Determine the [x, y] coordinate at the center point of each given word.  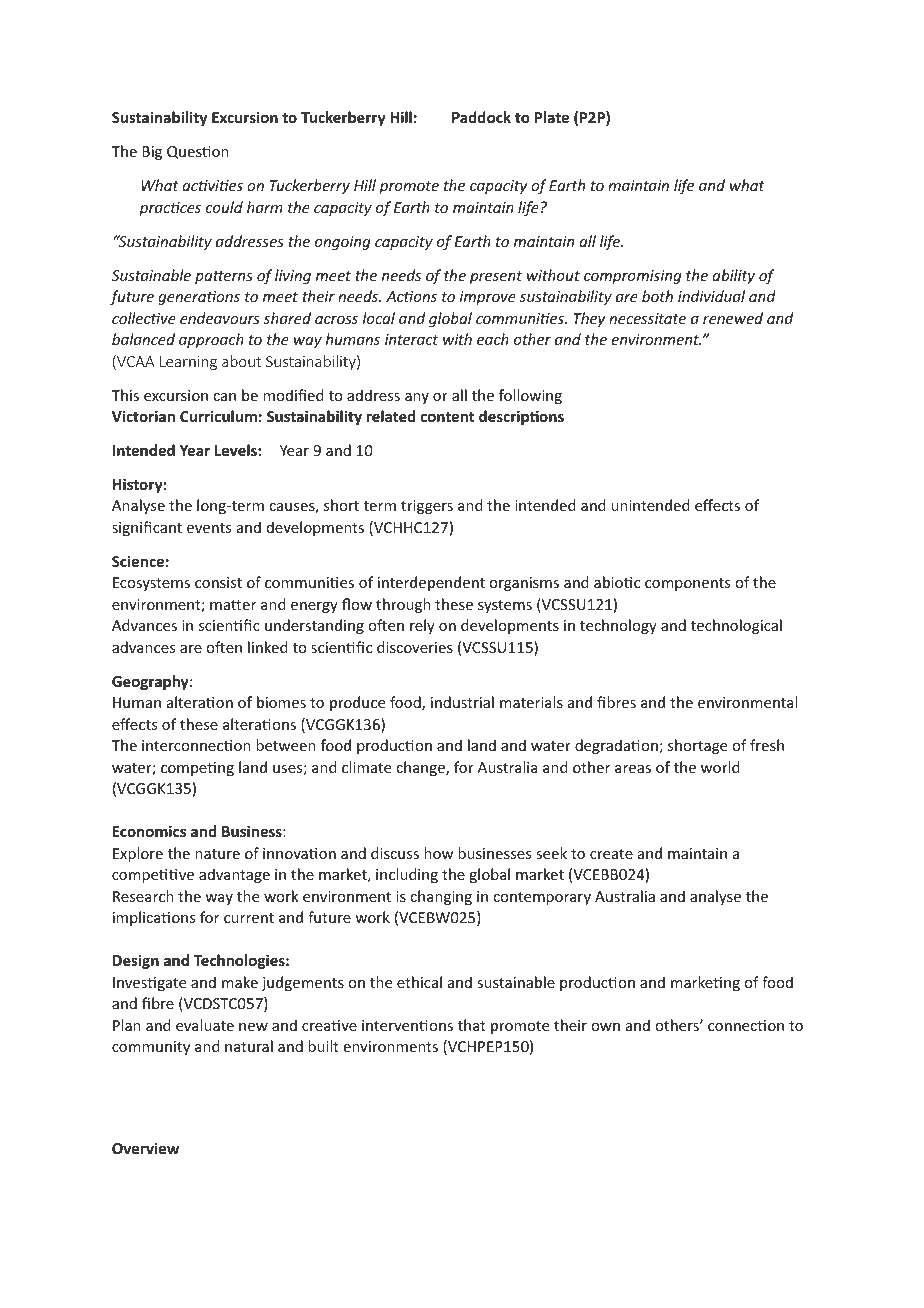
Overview [145, 1148]
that [472, 1025]
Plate [552, 117]
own [605, 1027]
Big [152, 153]
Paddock [481, 117]
